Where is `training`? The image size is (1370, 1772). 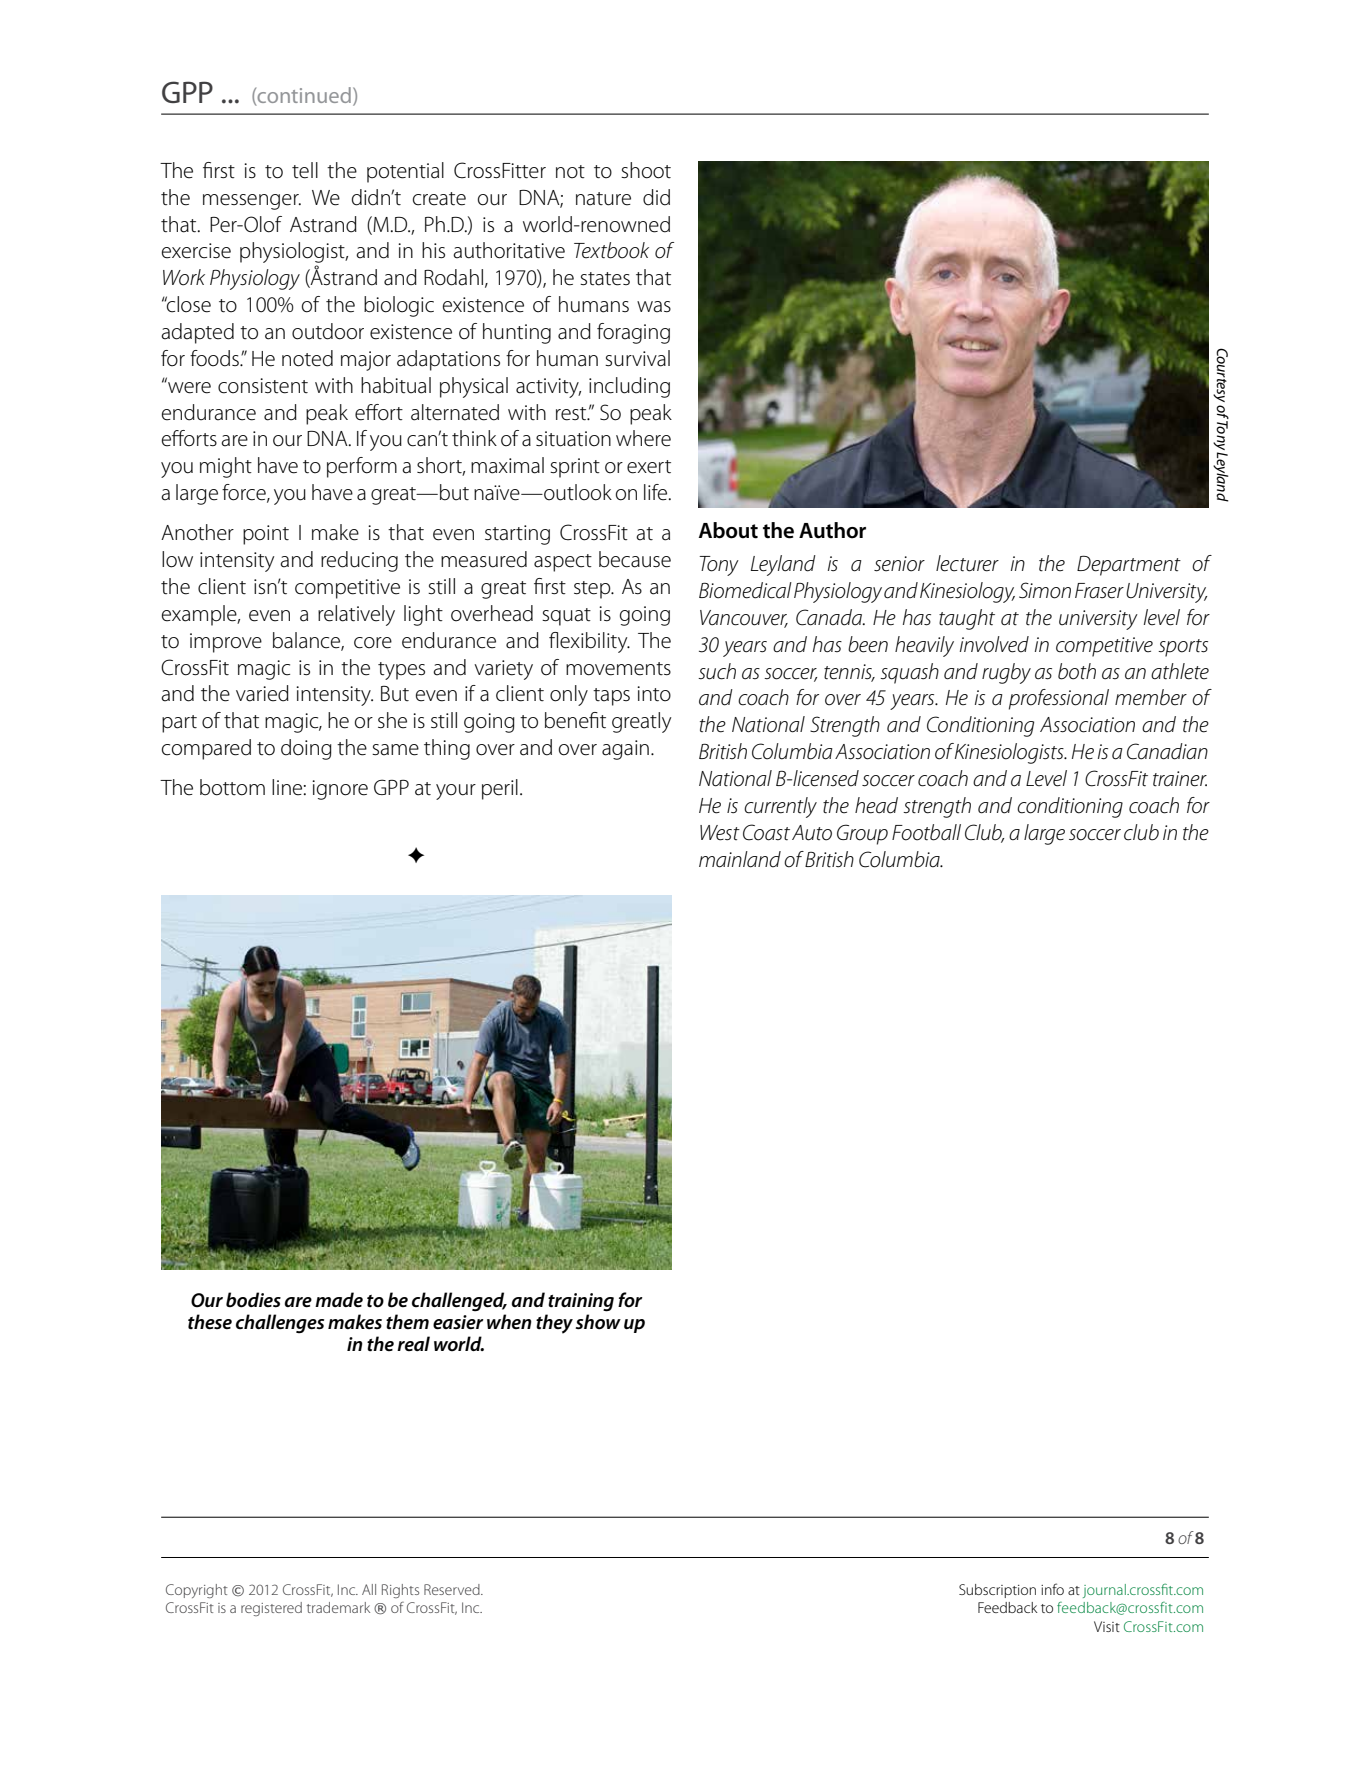
training is located at coordinates (581, 1302).
